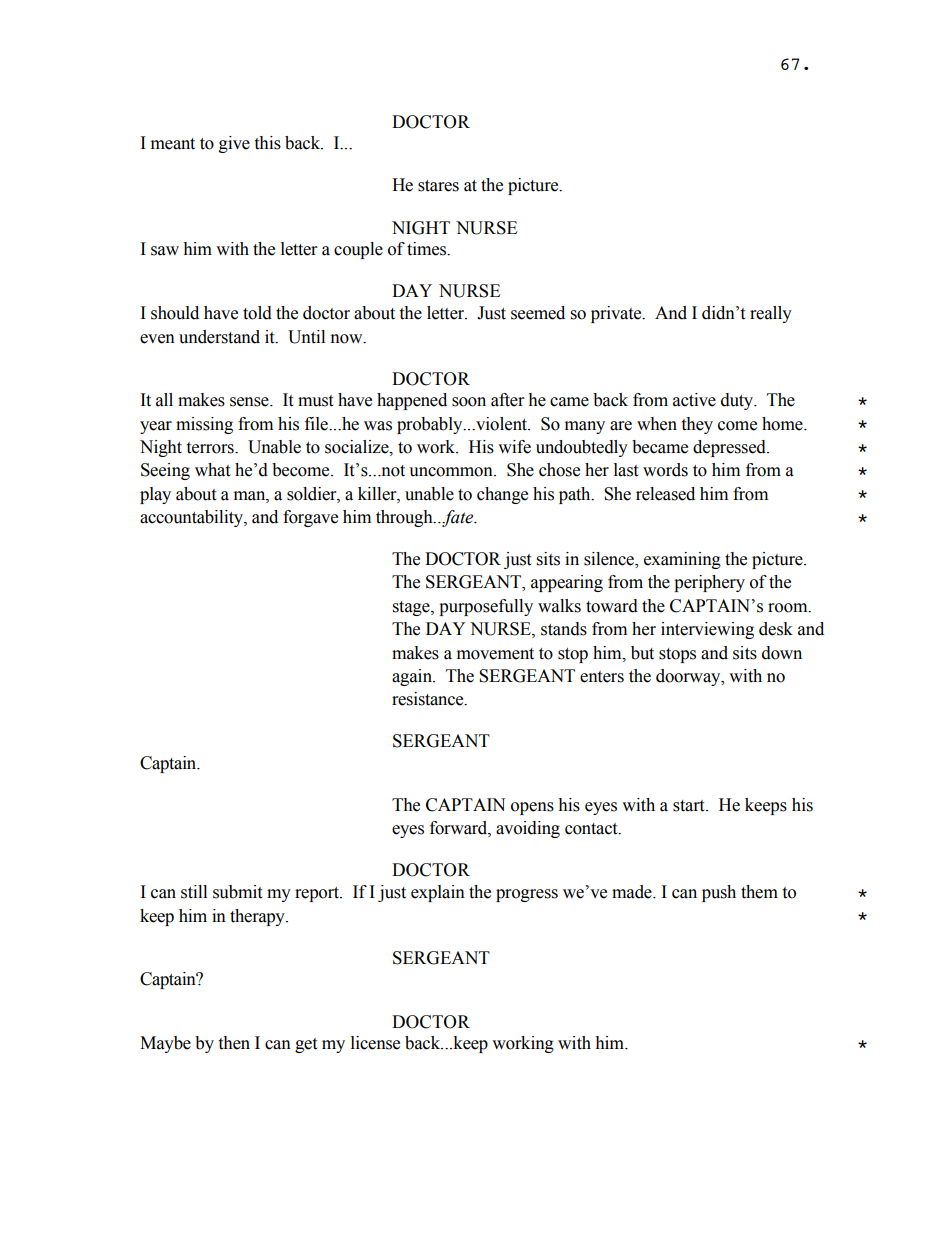 The height and width of the image is (1233, 952). What do you see at coordinates (771, 314) in the image?
I see `really` at bounding box center [771, 314].
